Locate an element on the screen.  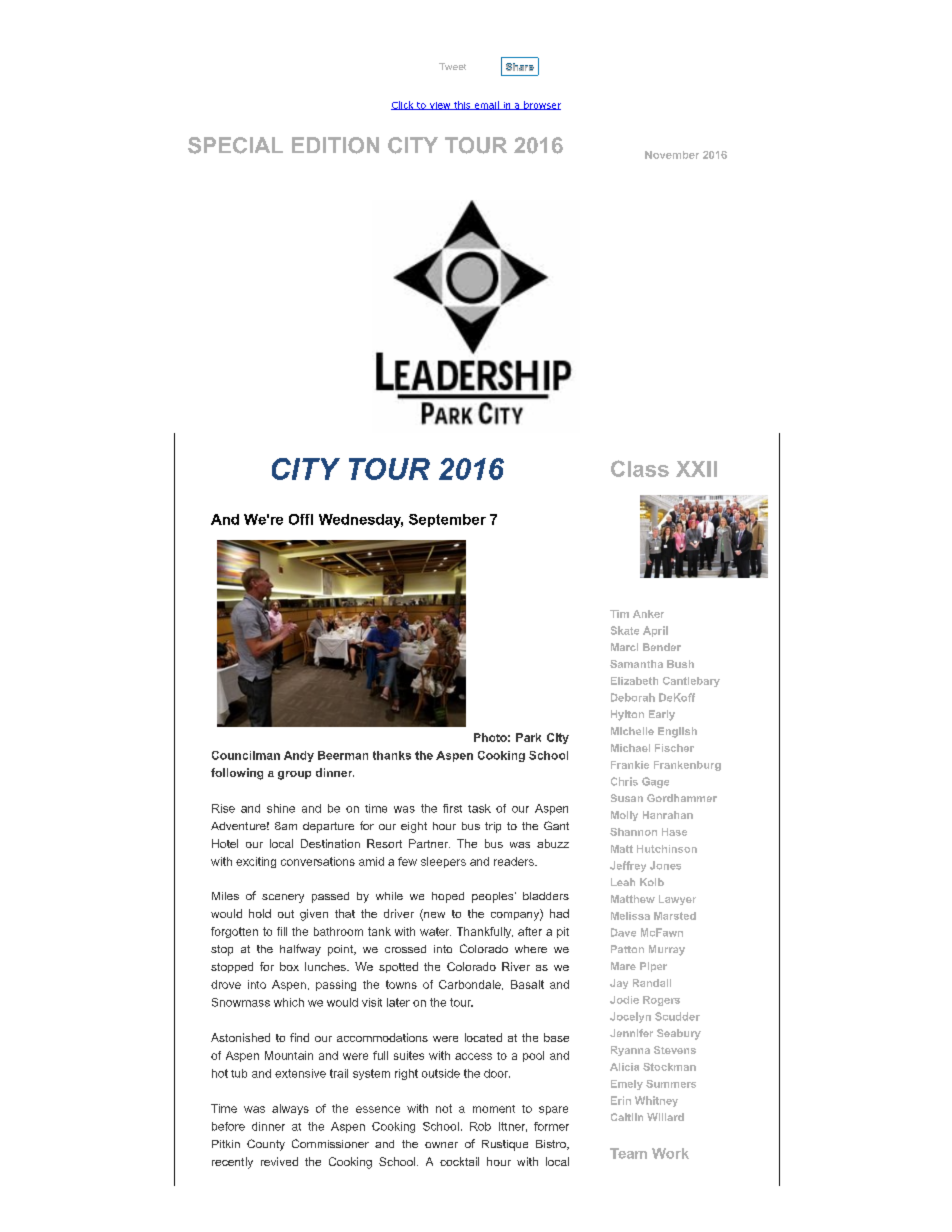
County is located at coordinates (266, 1145).
